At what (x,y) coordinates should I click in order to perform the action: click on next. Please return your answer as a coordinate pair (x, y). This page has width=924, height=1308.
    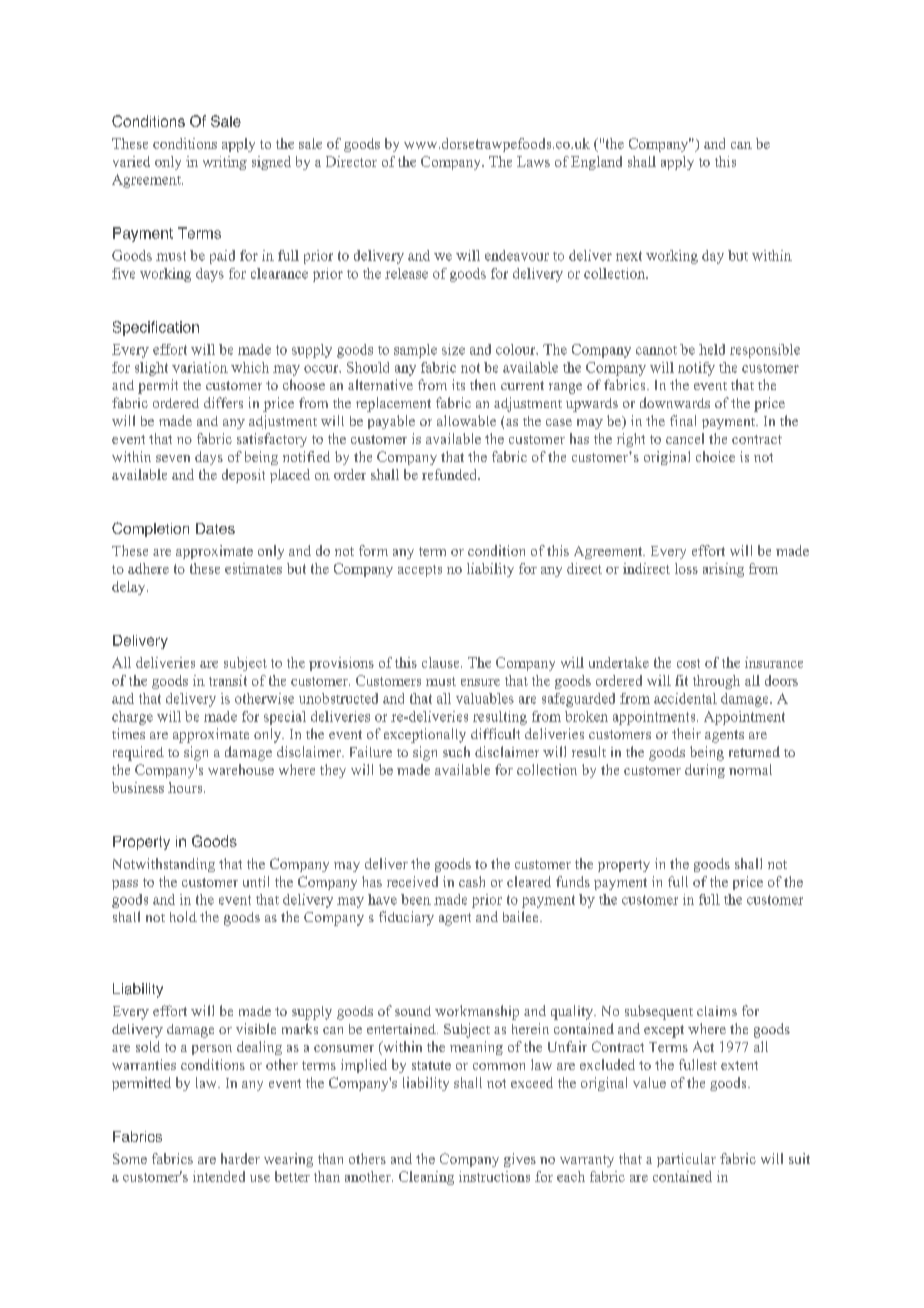
    Looking at the image, I should click on (629, 256).
